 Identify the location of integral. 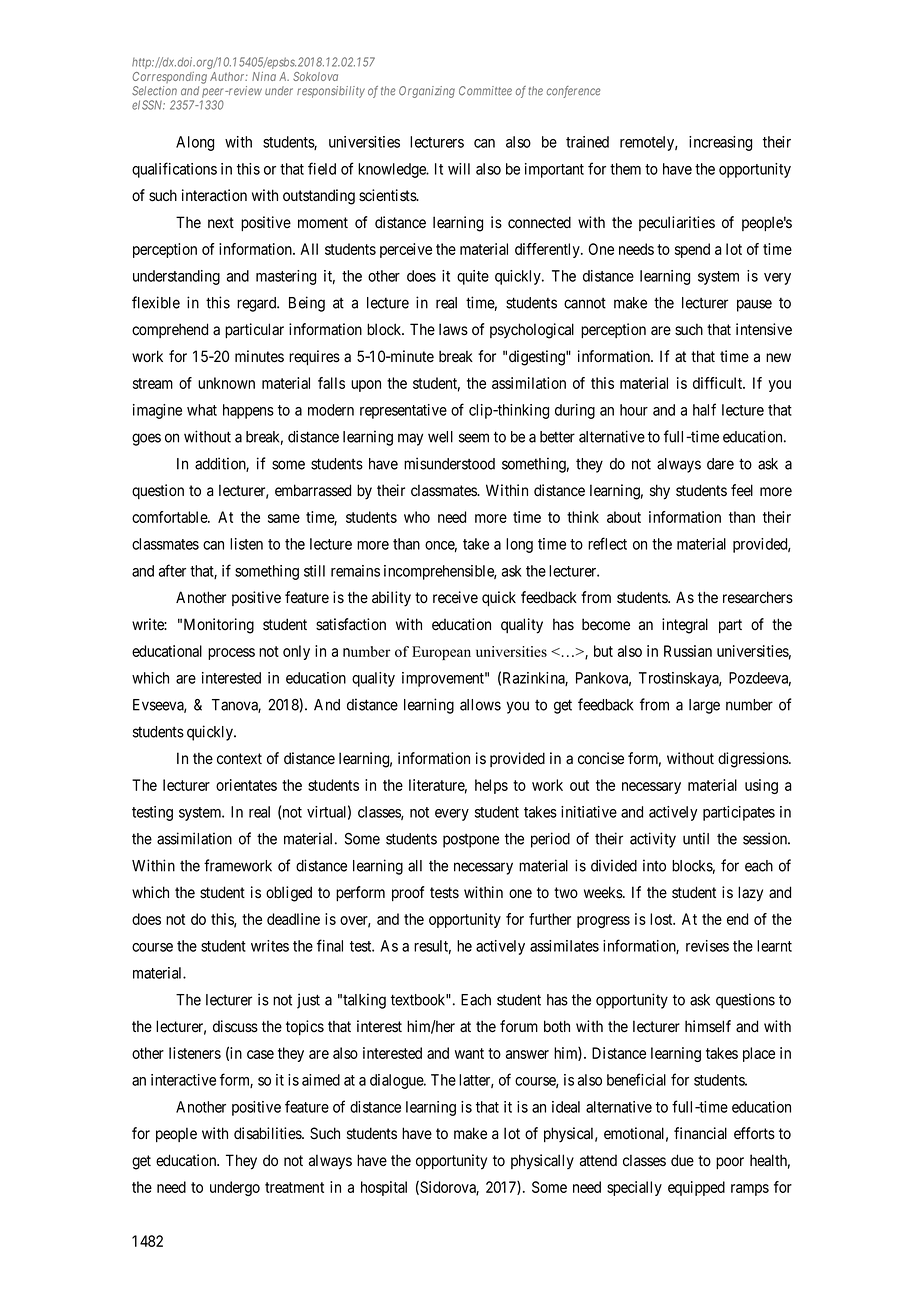
(685, 626).
